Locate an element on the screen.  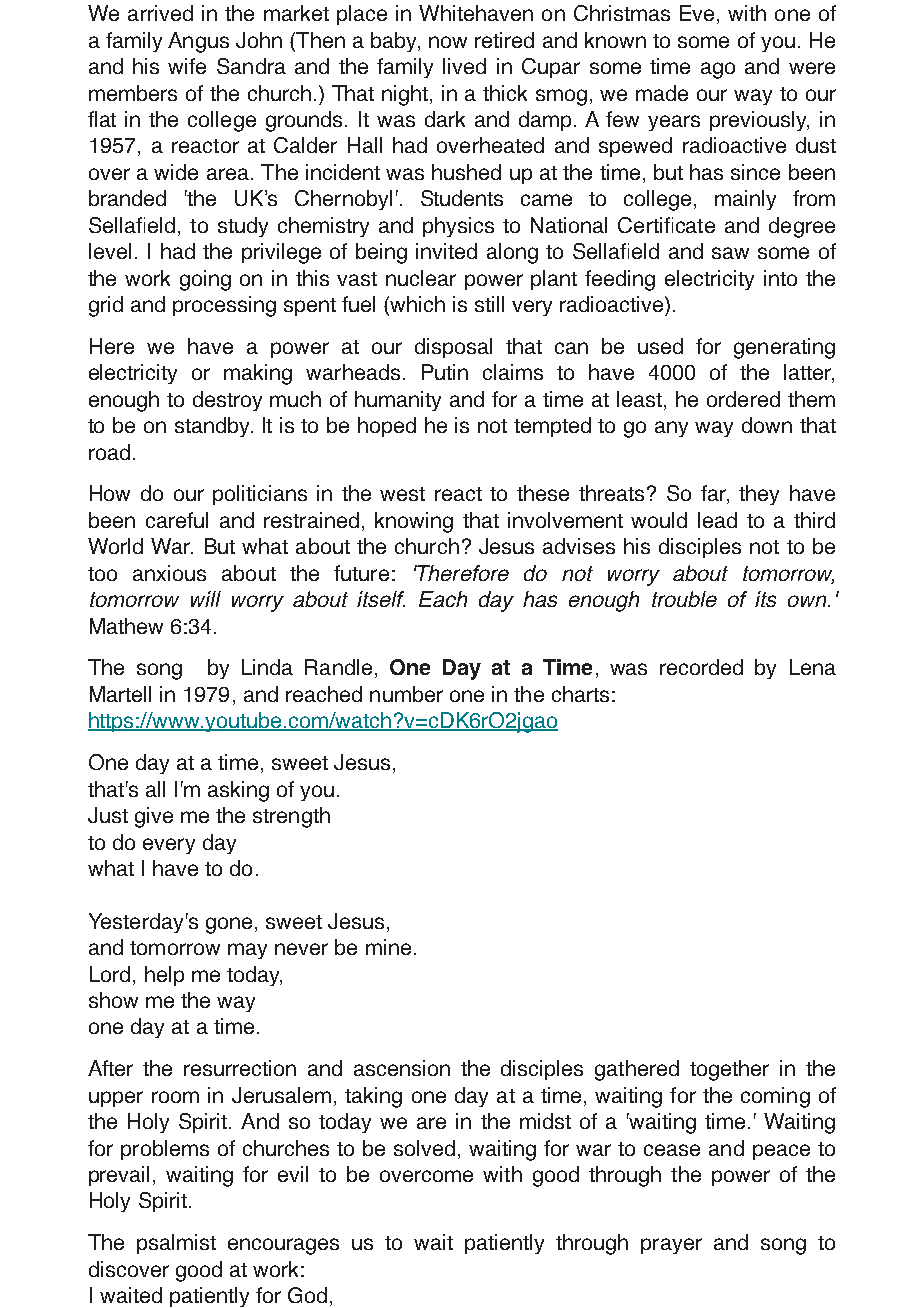
mine is located at coordinates (388, 947).
